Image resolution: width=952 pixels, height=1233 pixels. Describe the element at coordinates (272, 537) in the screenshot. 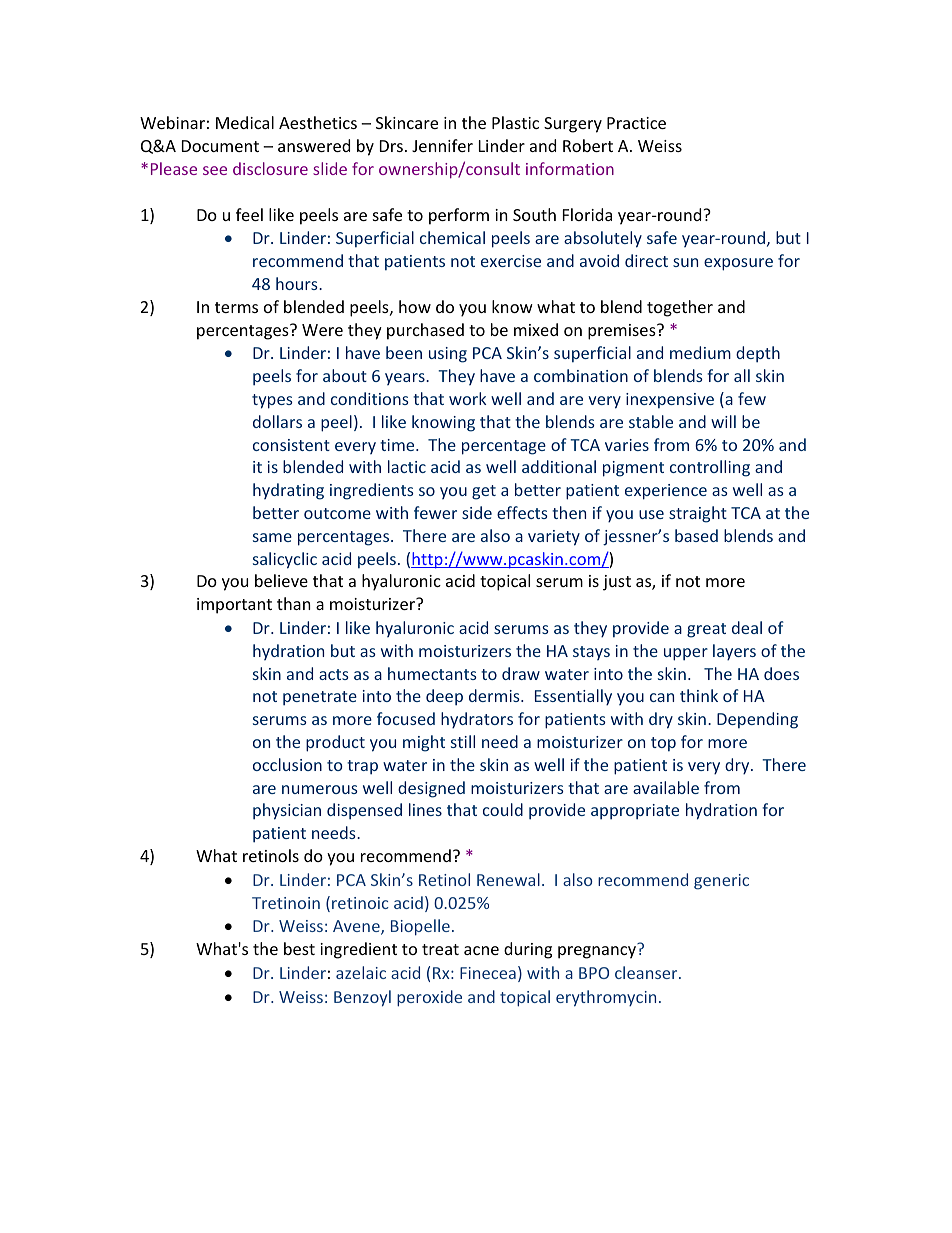

I see `same` at that location.
